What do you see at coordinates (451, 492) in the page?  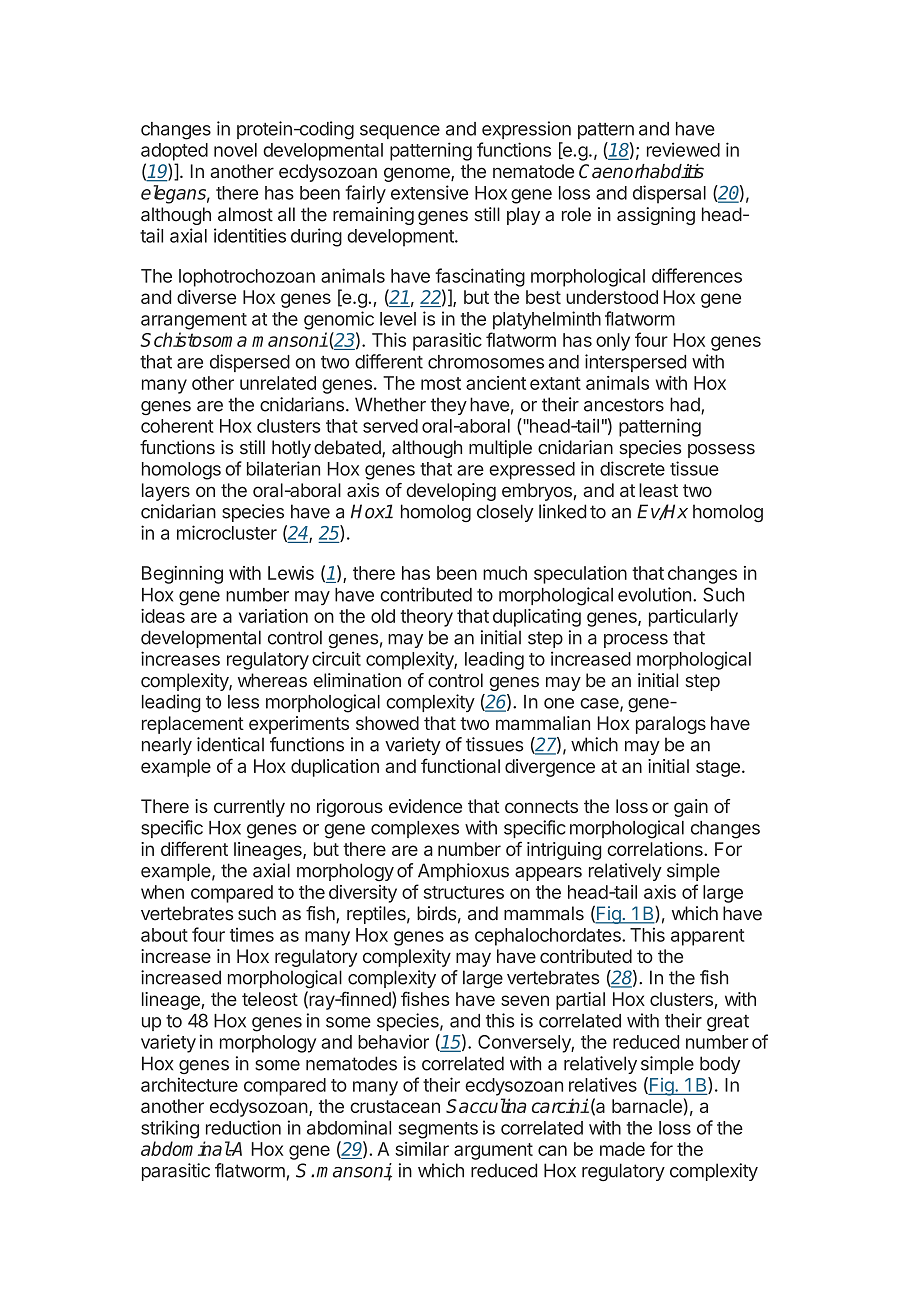 I see `developing` at bounding box center [451, 492].
